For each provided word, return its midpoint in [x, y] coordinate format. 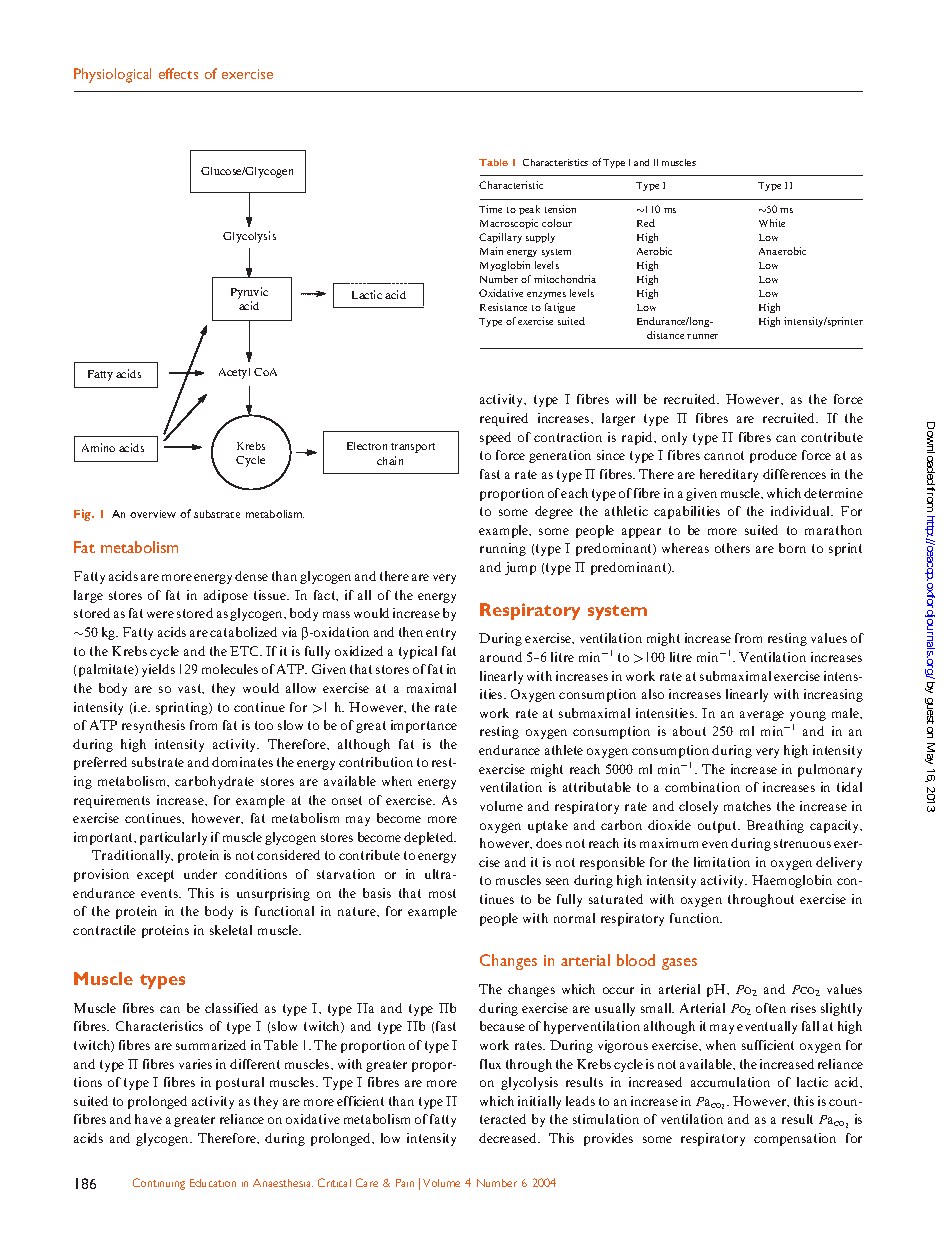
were [160, 614]
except [155, 876]
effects [178, 73]
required [504, 419]
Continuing [159, 1184]
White [772, 223]
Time [490, 209]
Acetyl [234, 373]
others [732, 548]
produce [773, 456]
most [442, 893]
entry [441, 634]
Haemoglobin [792, 881]
